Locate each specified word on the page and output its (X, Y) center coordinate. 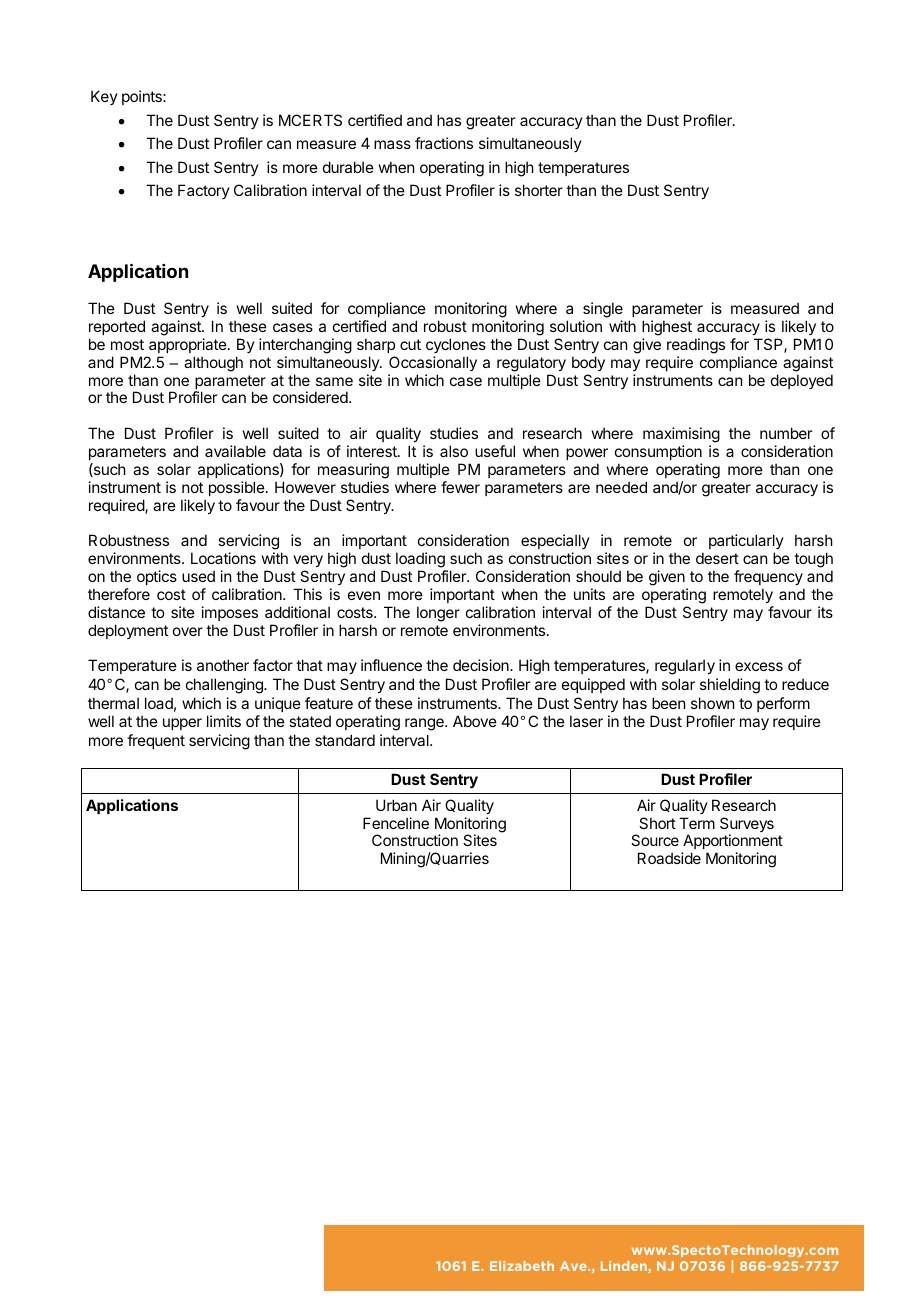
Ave (574, 1266)
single (603, 311)
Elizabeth (522, 1266)
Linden (625, 1267)
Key (104, 97)
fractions (444, 143)
